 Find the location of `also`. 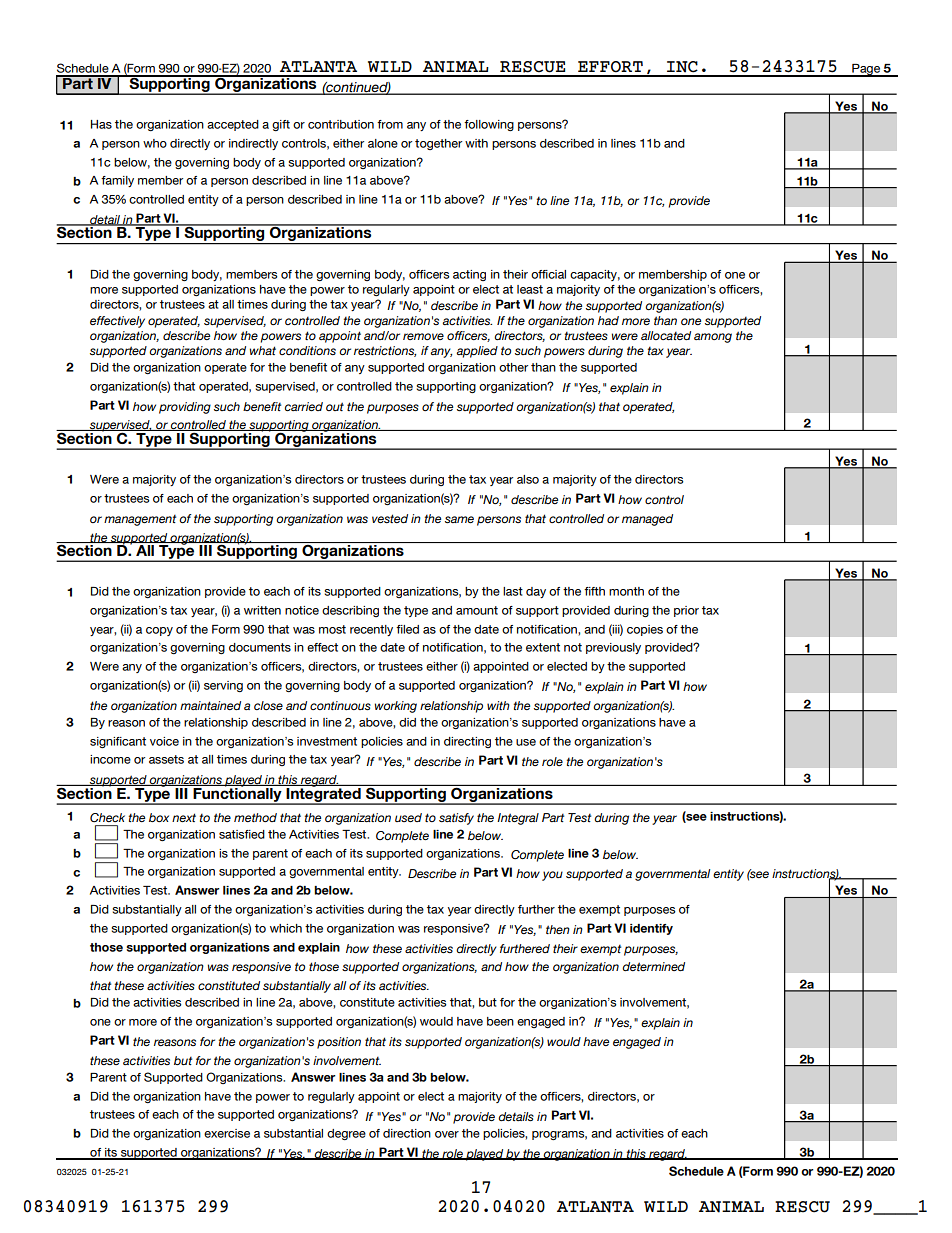

also is located at coordinates (528, 479).
